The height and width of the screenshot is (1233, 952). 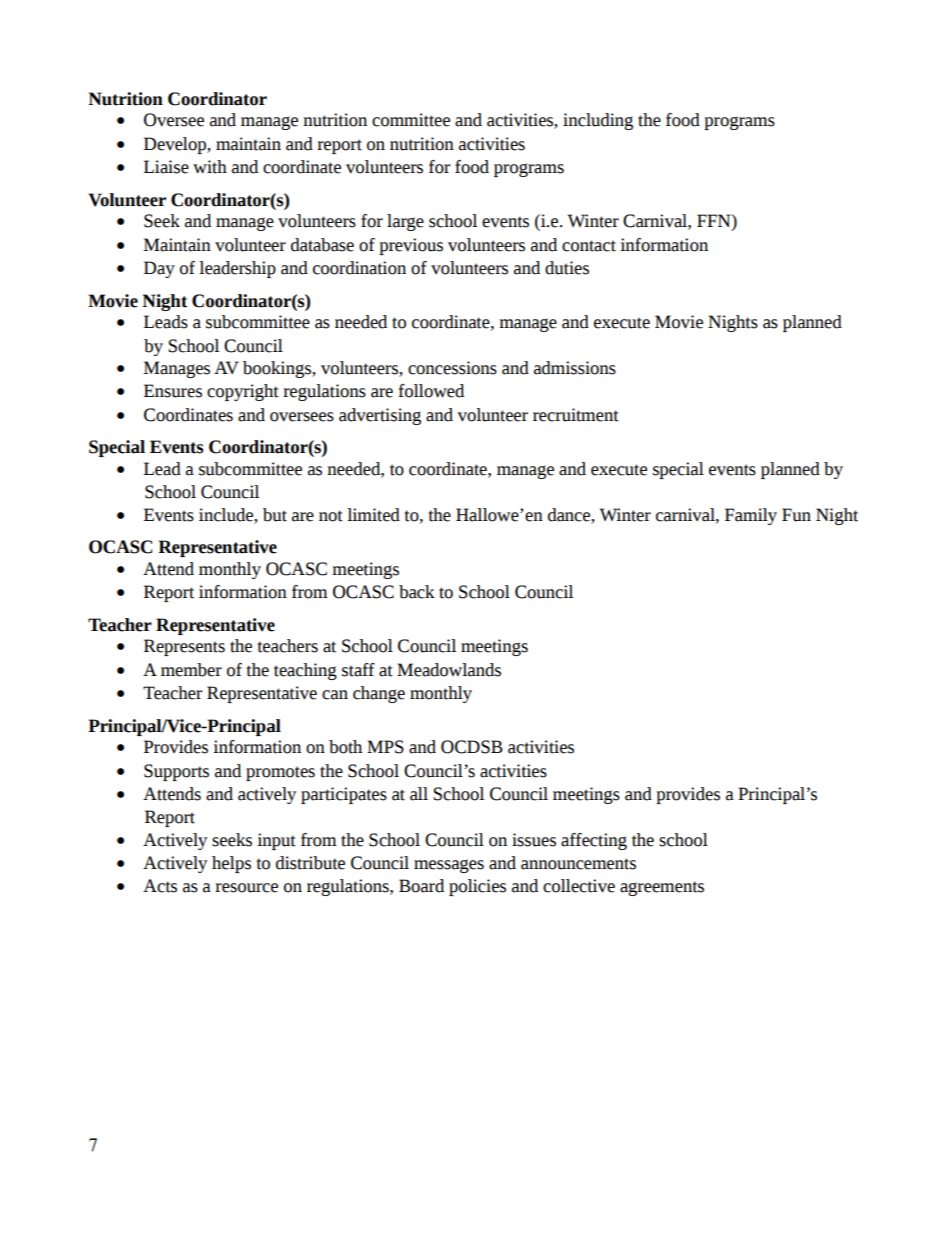 I want to click on Family, so click(x=751, y=516).
